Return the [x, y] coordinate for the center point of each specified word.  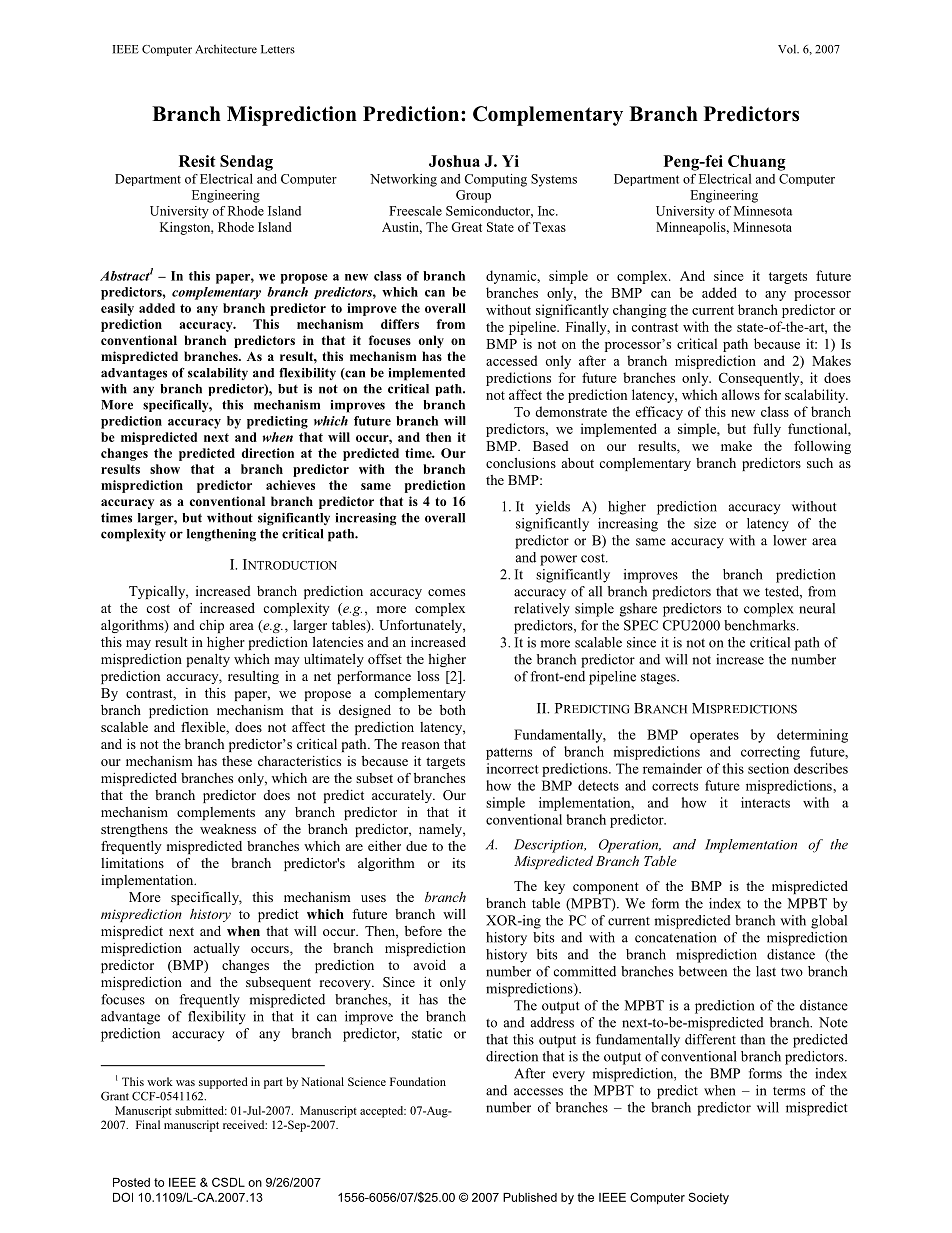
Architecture [226, 49]
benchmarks [761, 625]
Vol [788, 49]
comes [446, 592]
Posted [131, 1182]
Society [708, 1198]
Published [530, 1197]
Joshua [454, 161]
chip [212, 626]
